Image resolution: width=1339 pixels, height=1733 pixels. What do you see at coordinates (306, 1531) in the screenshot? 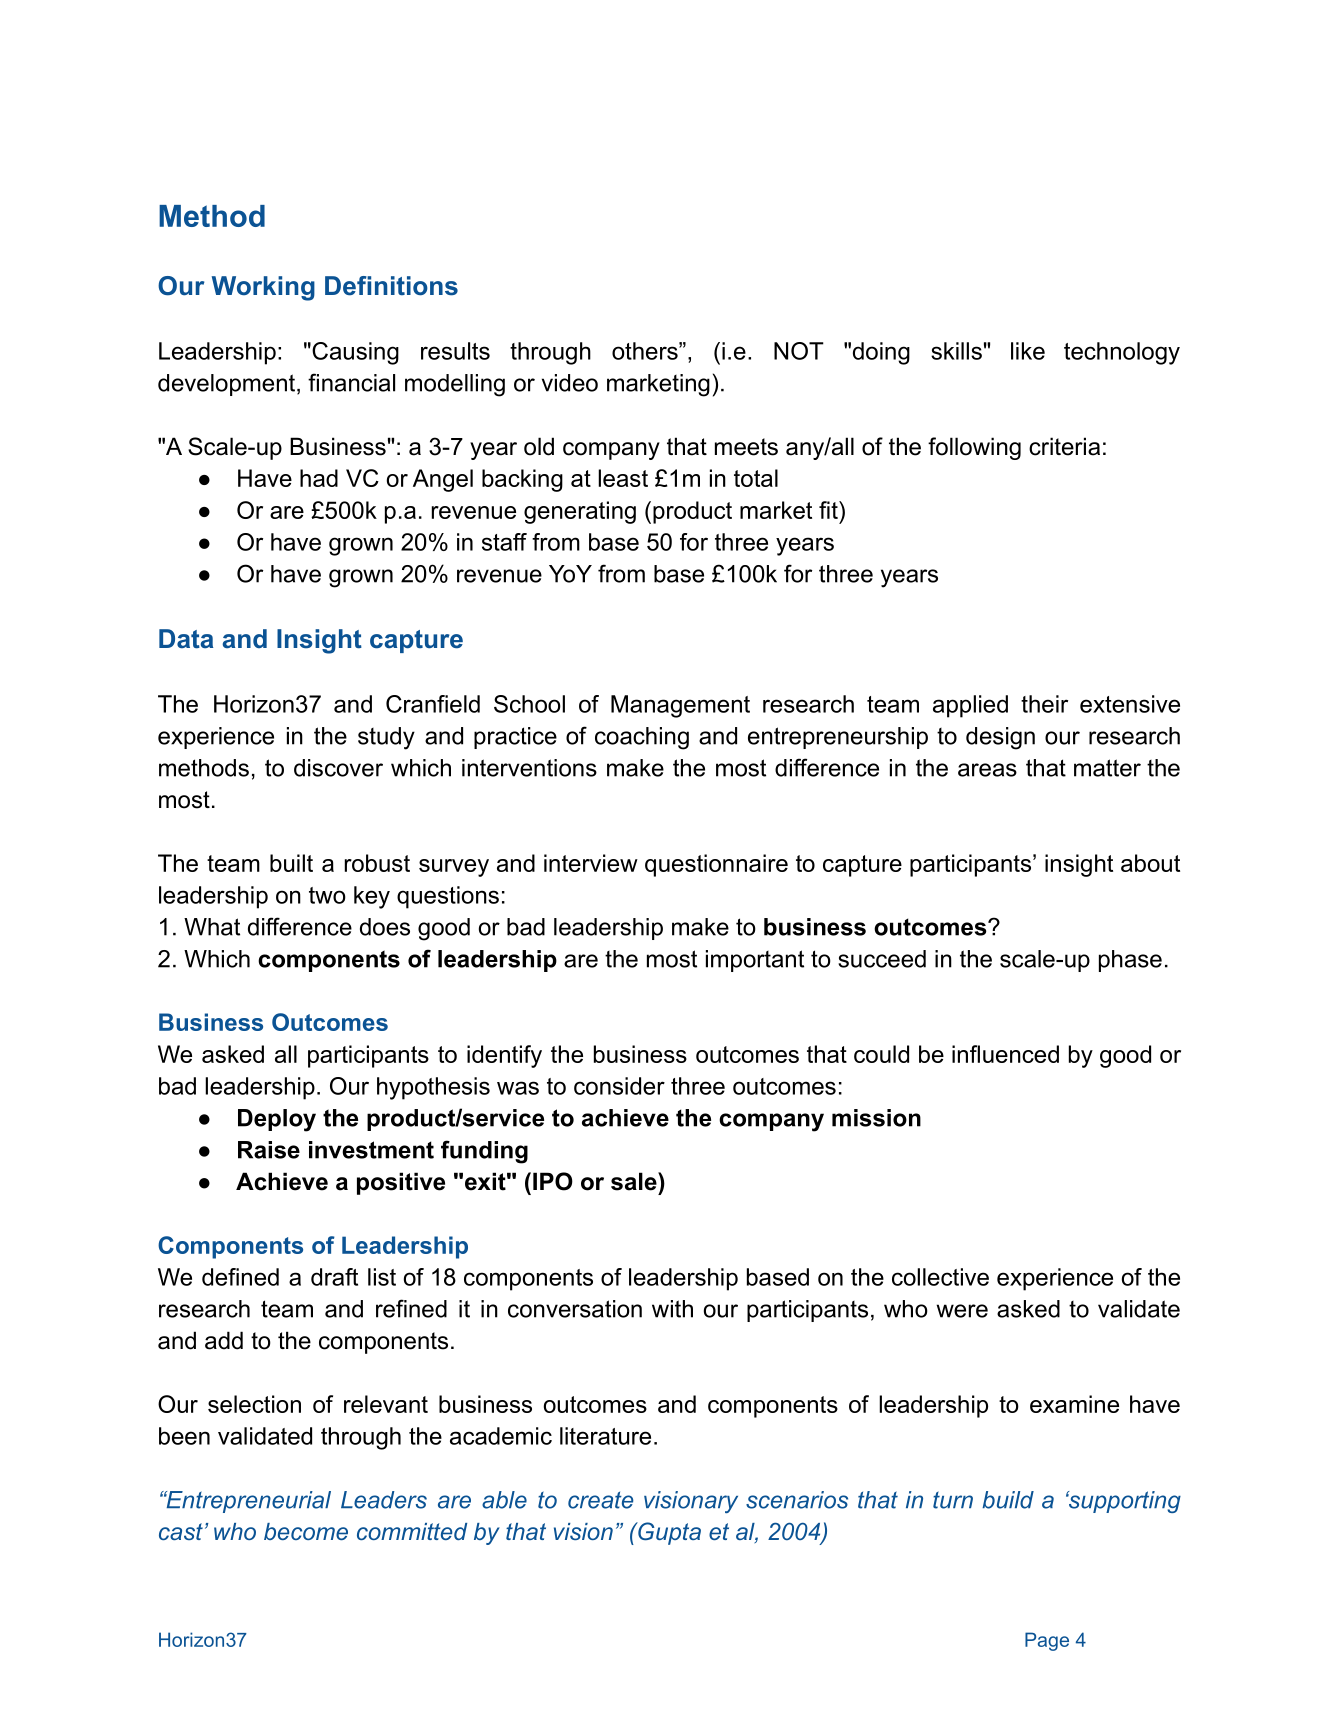
I see `become` at bounding box center [306, 1531].
